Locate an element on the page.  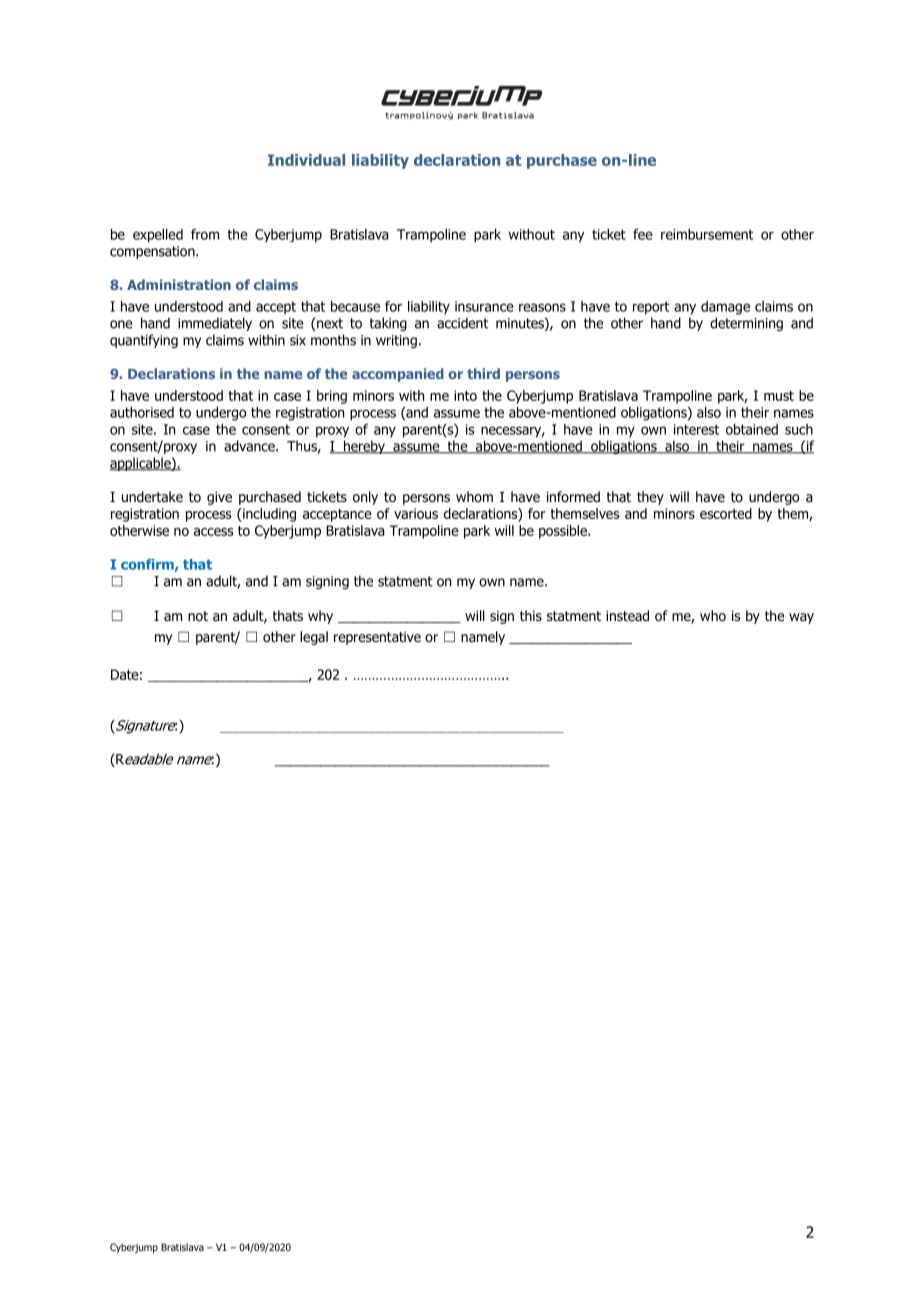
reimbursement is located at coordinates (707, 234).
